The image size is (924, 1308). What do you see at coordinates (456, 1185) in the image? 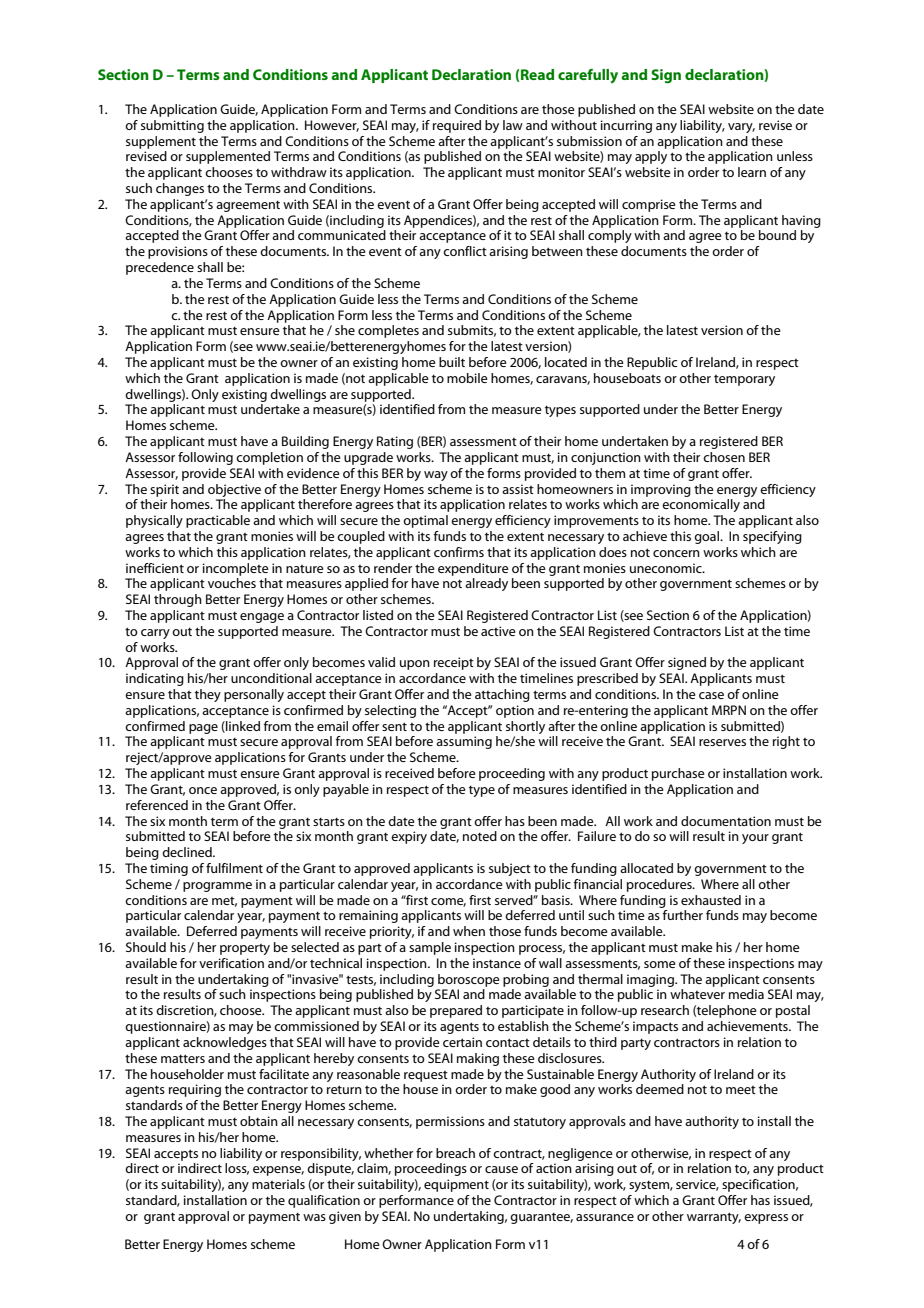
I see `equipment` at bounding box center [456, 1185].
